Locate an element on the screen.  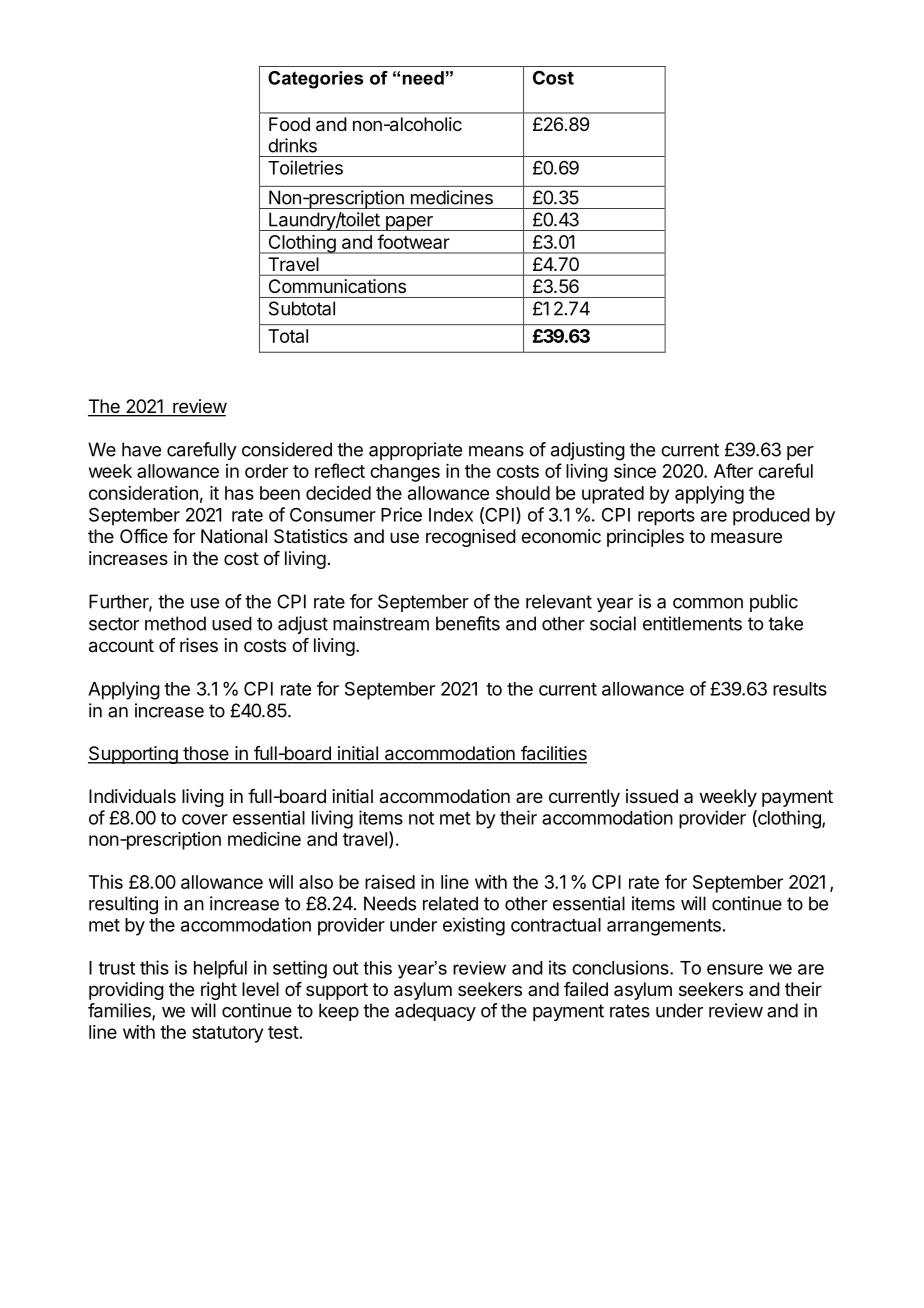
have is located at coordinates (141, 449).
